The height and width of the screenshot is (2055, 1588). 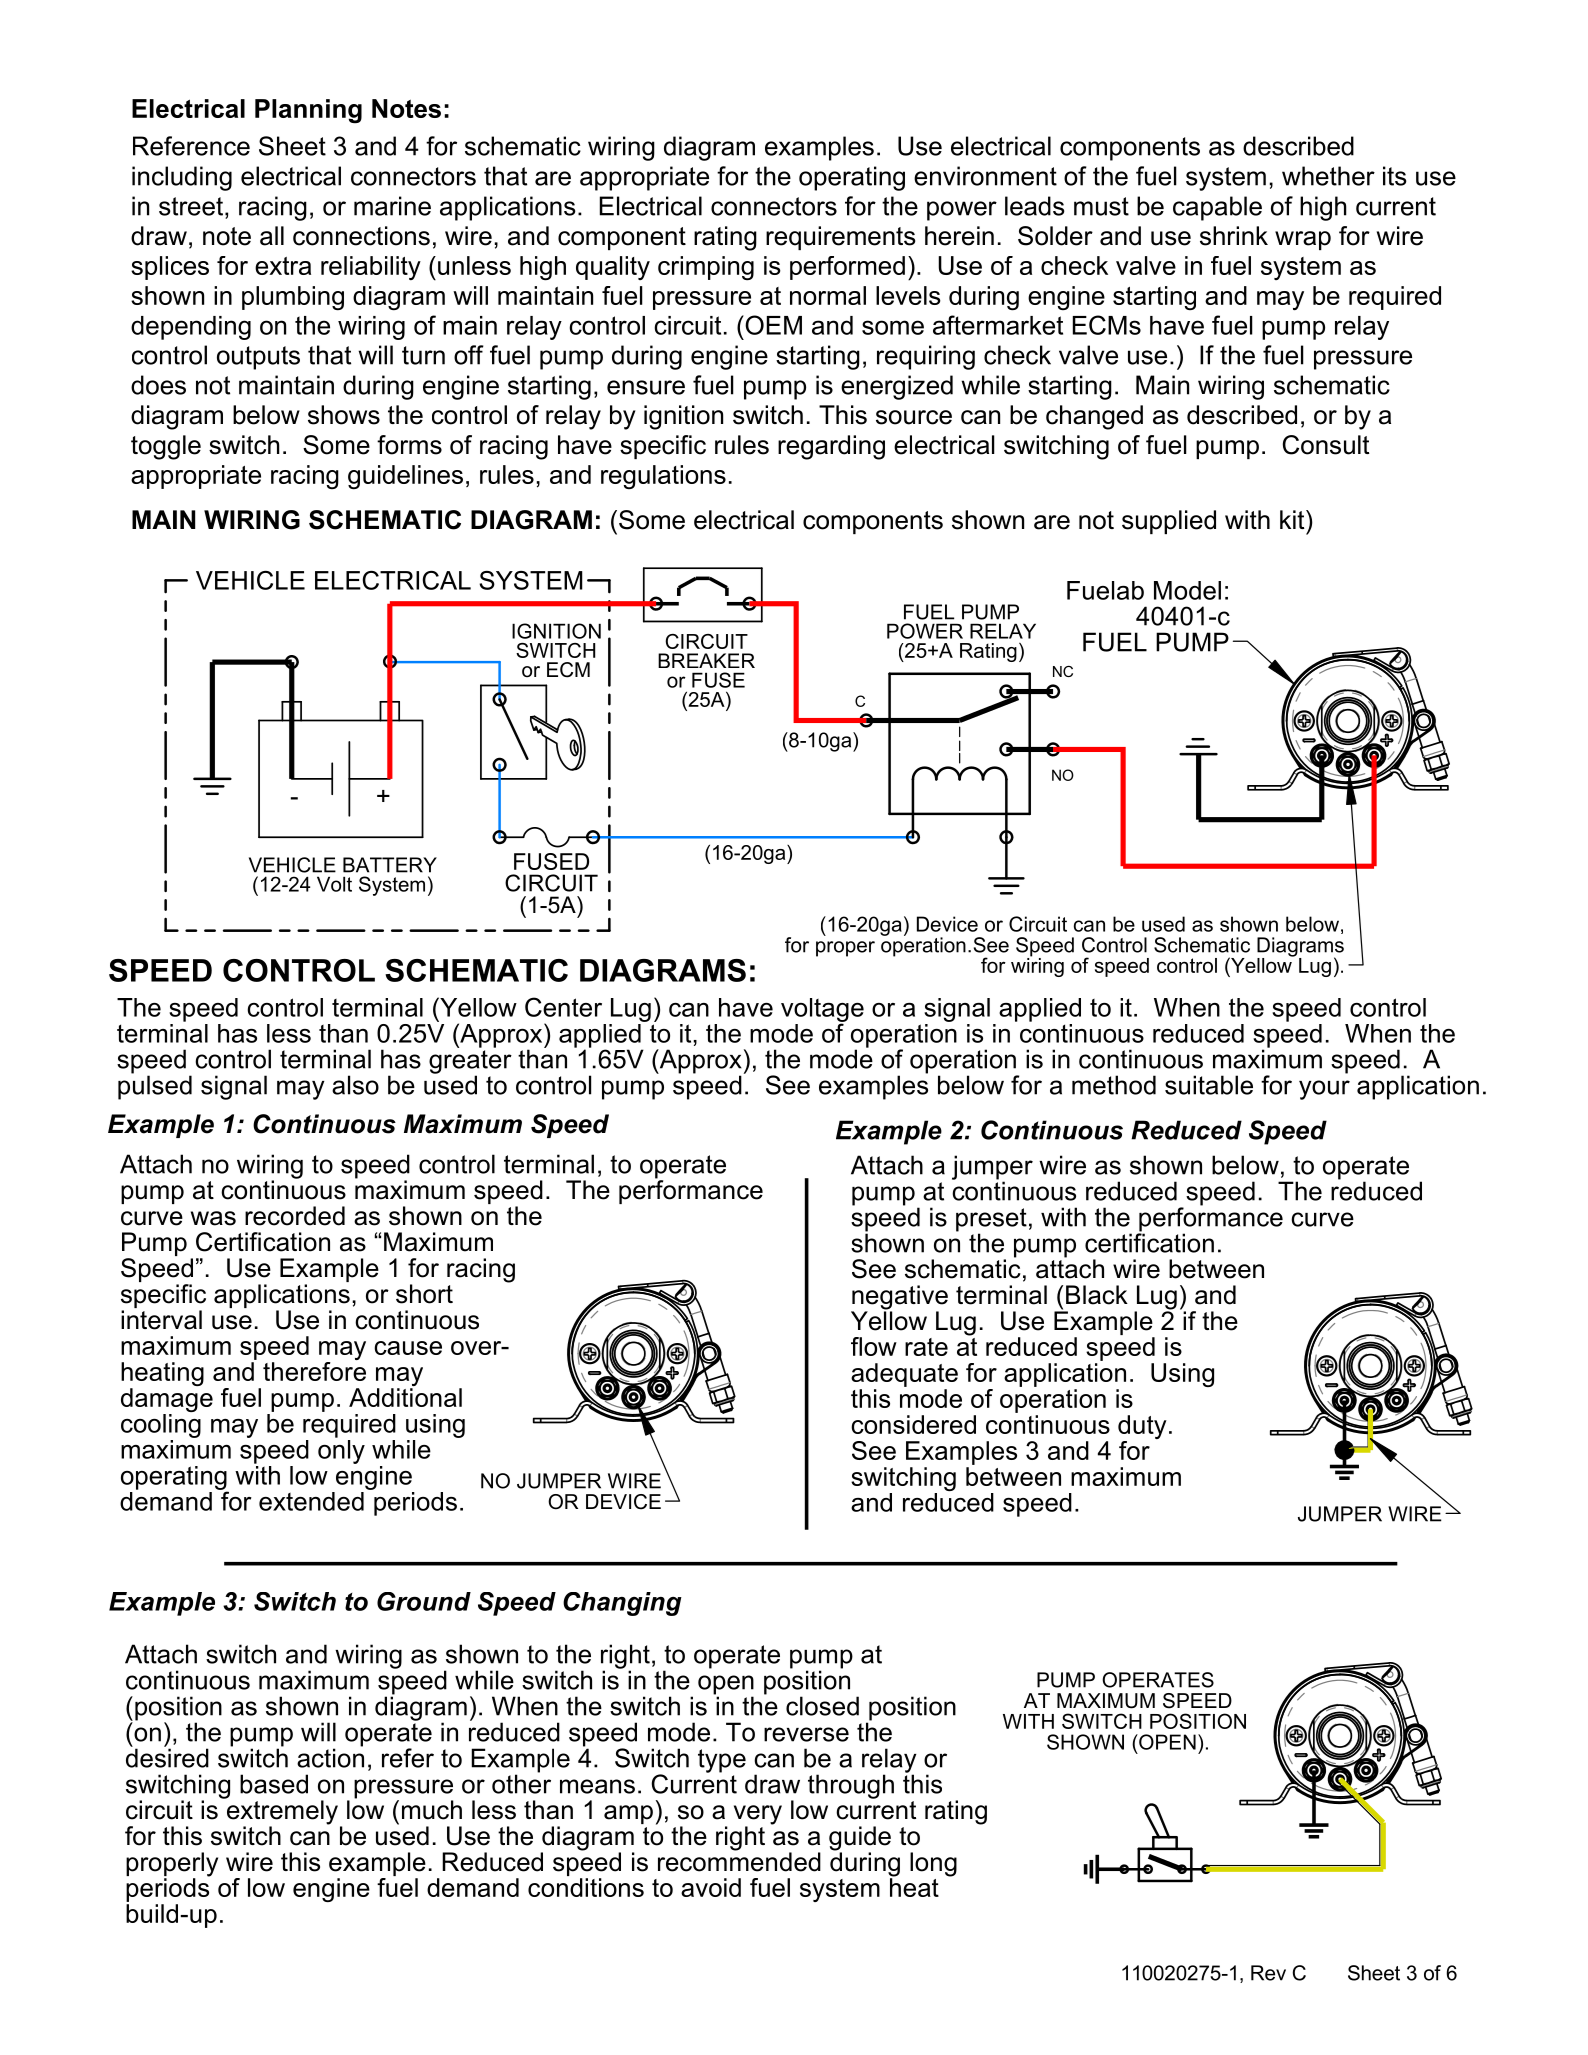 I want to click on extremely, so click(x=282, y=1812).
